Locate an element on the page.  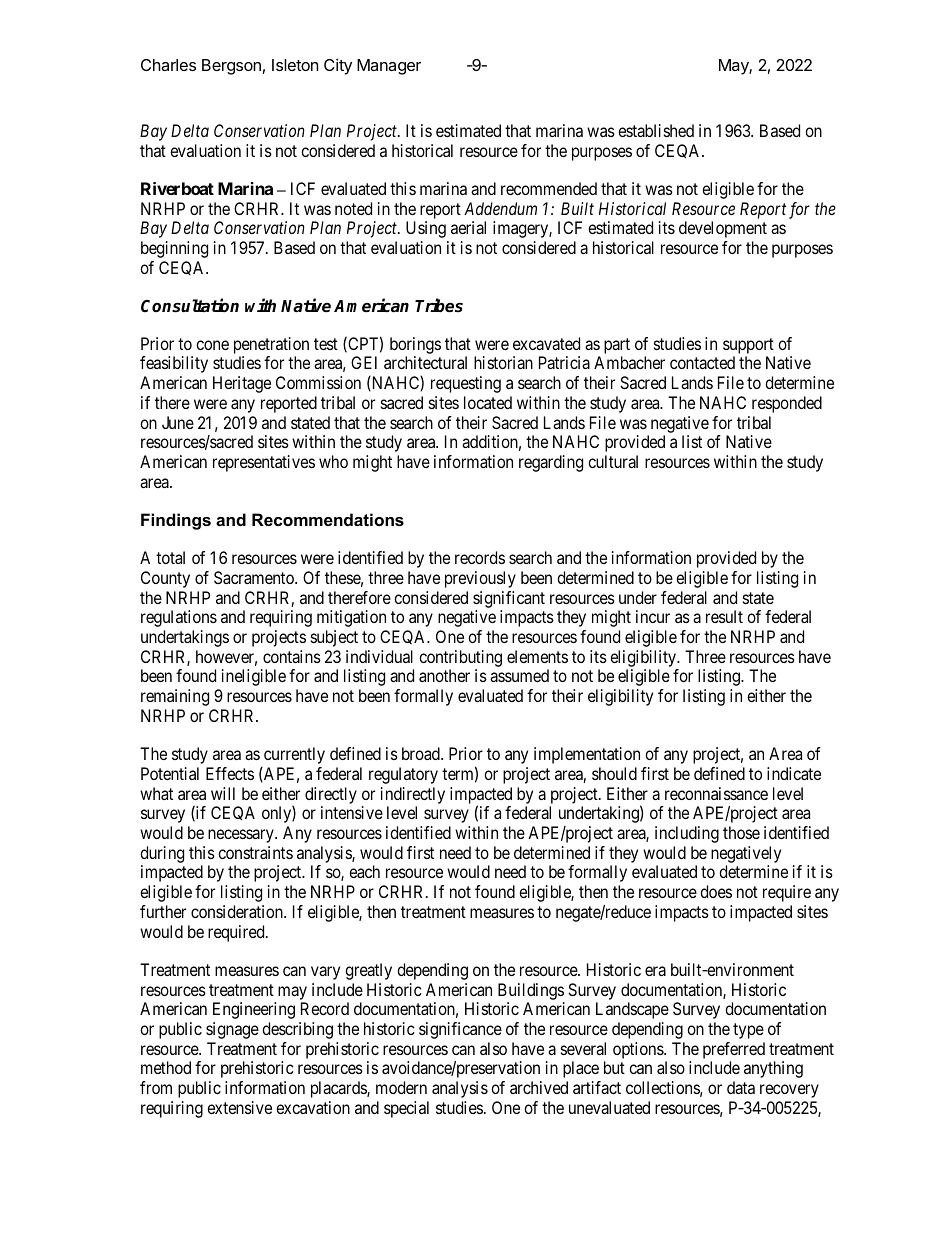
extensive is located at coordinates (239, 1107).
